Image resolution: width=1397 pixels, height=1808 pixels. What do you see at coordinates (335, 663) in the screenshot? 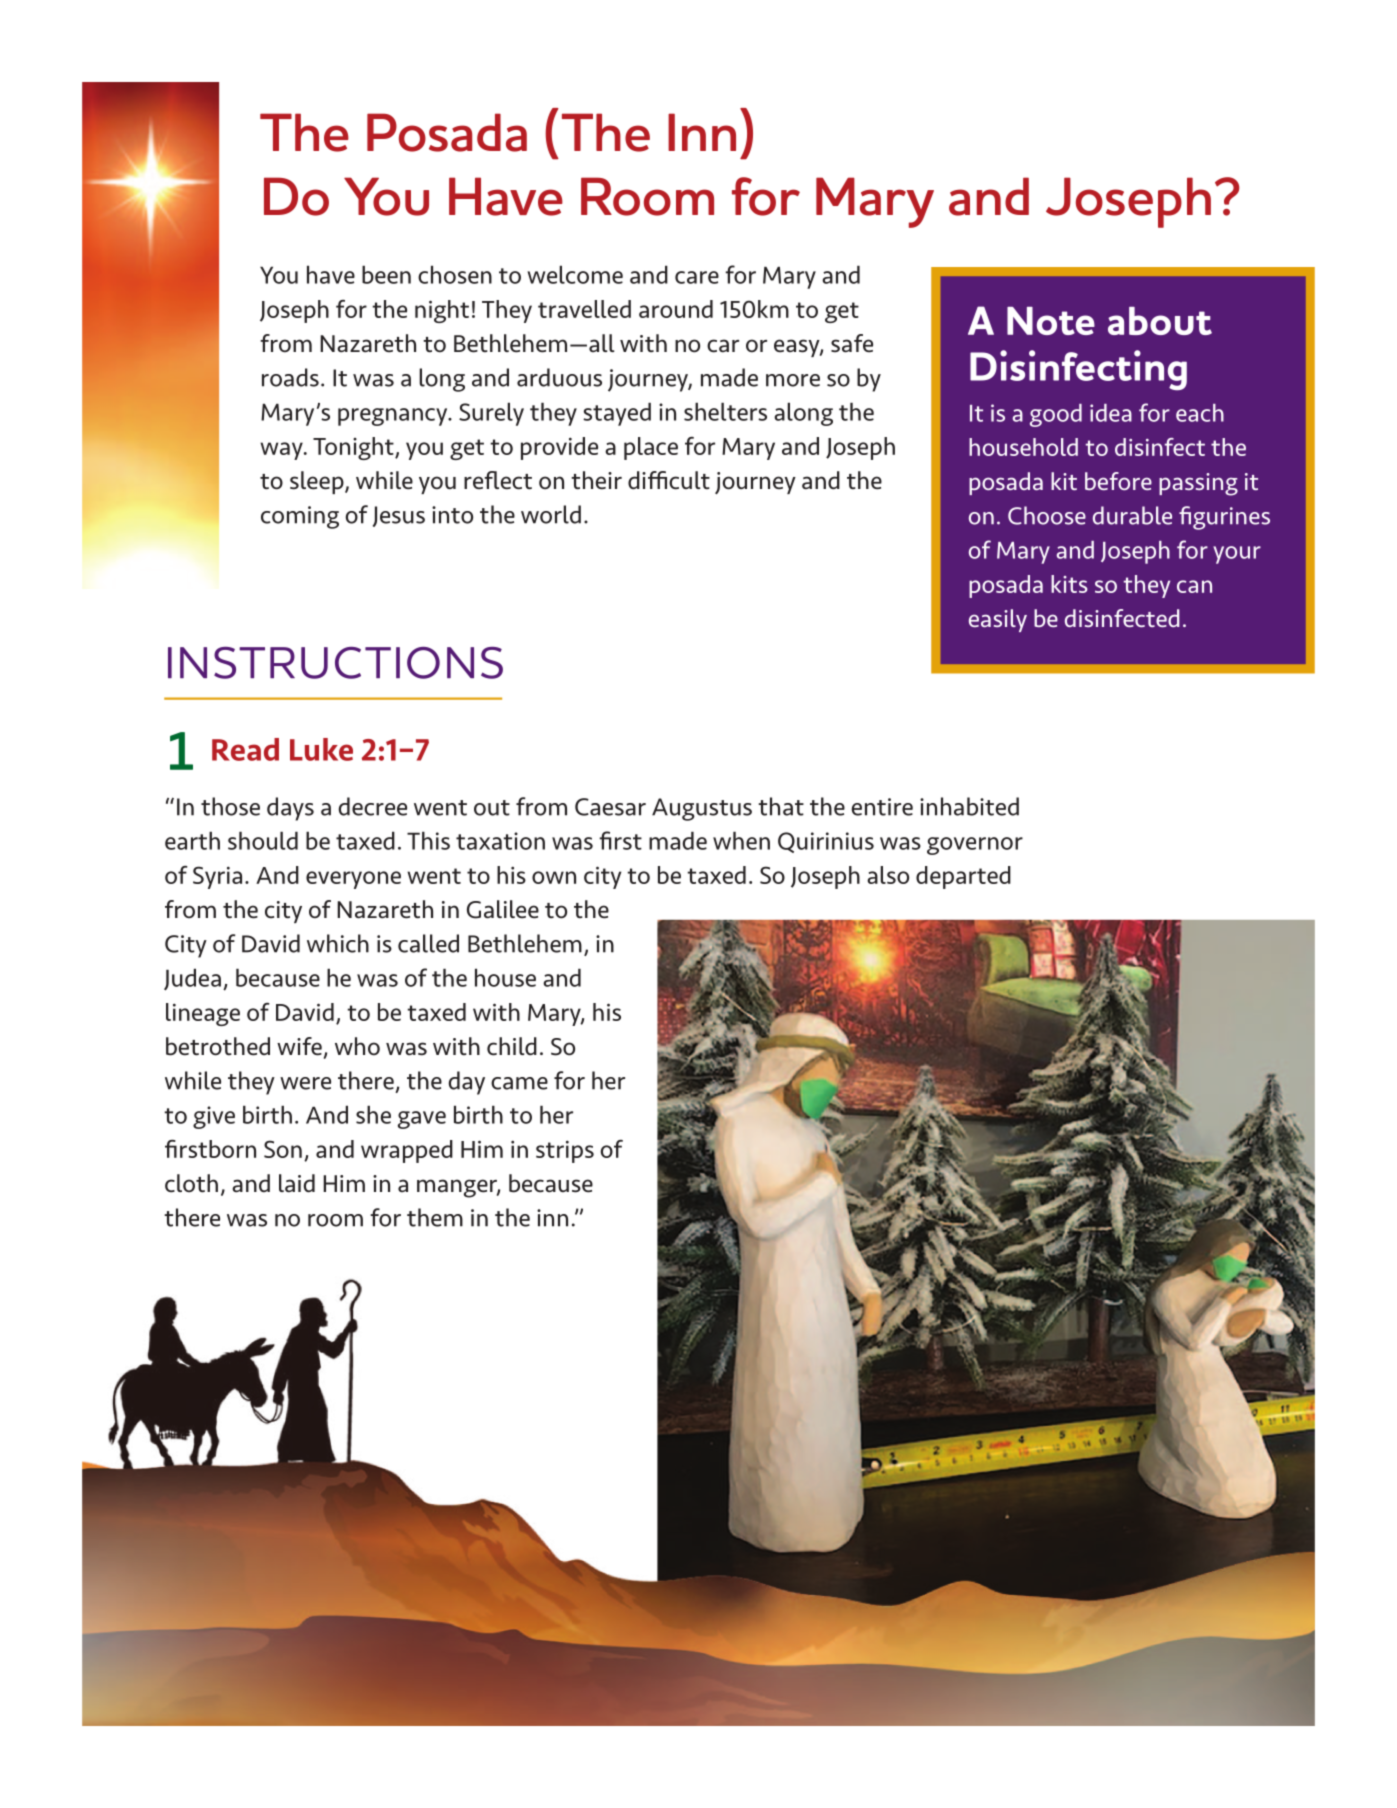
I see `INSTRUCTIONS` at bounding box center [335, 663].
